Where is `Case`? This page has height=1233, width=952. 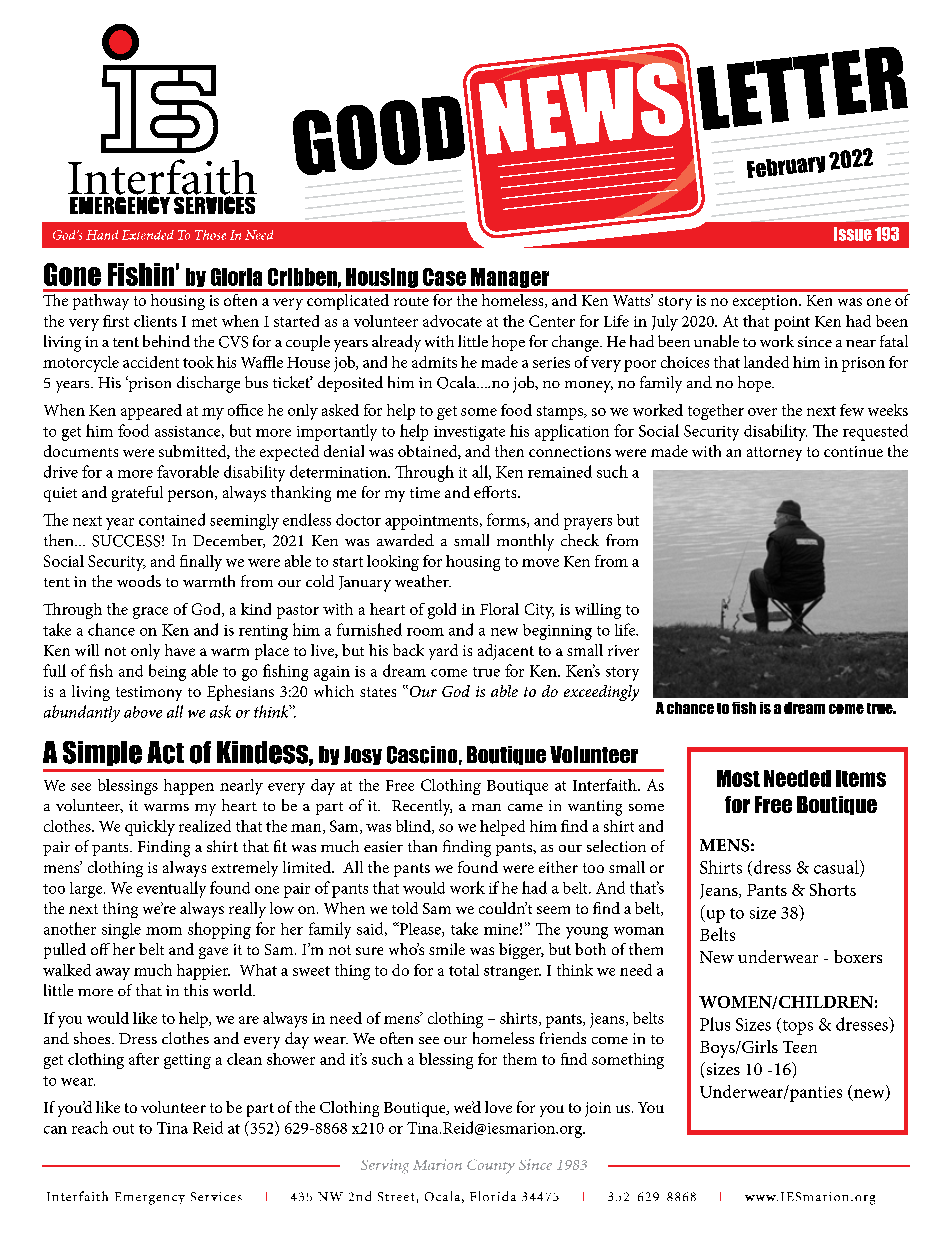 Case is located at coordinates (444, 277).
